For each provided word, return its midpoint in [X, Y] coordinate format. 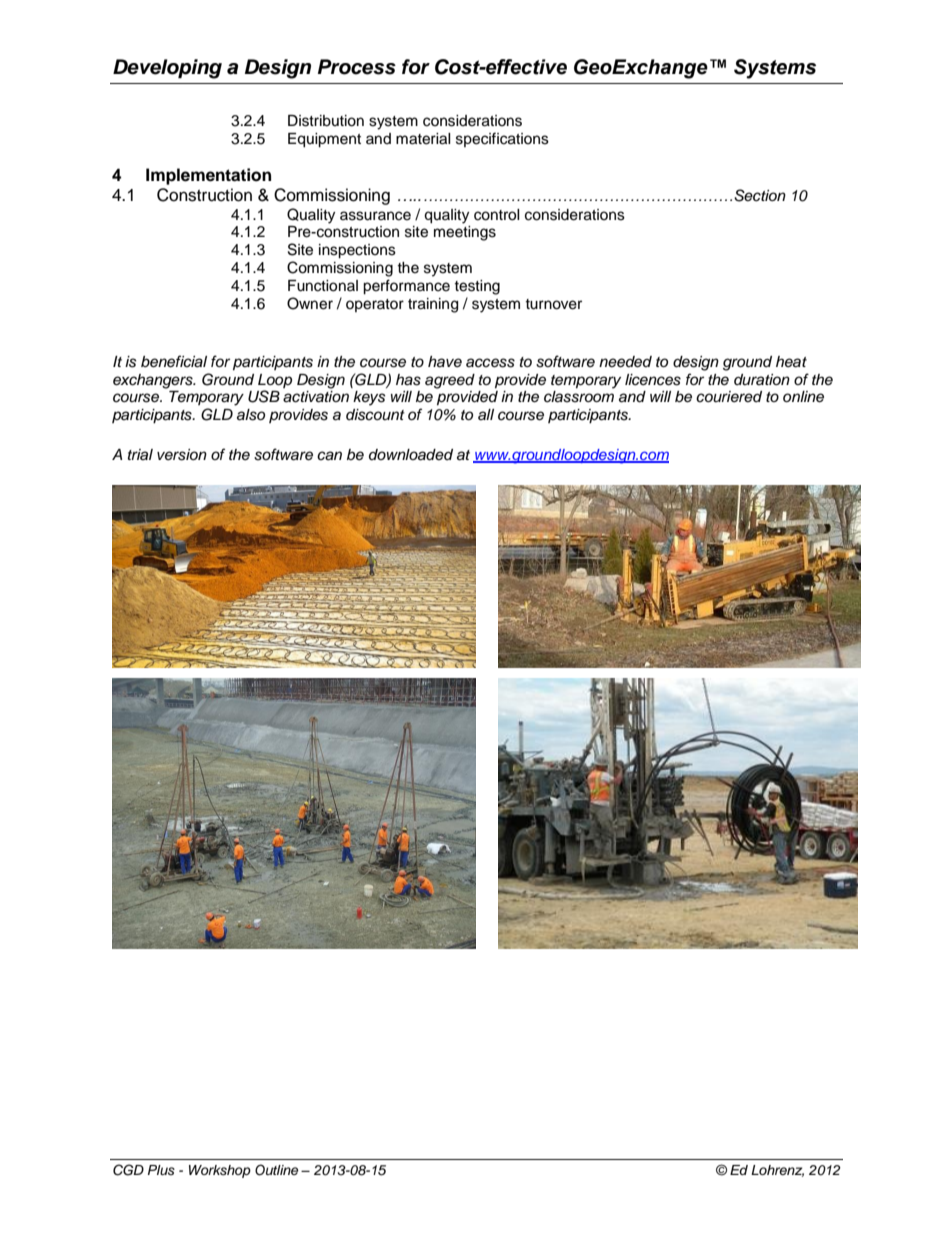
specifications [502, 139]
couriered [729, 397]
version [182, 455]
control [497, 215]
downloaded [411, 455]
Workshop [220, 1171]
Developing [167, 69]
